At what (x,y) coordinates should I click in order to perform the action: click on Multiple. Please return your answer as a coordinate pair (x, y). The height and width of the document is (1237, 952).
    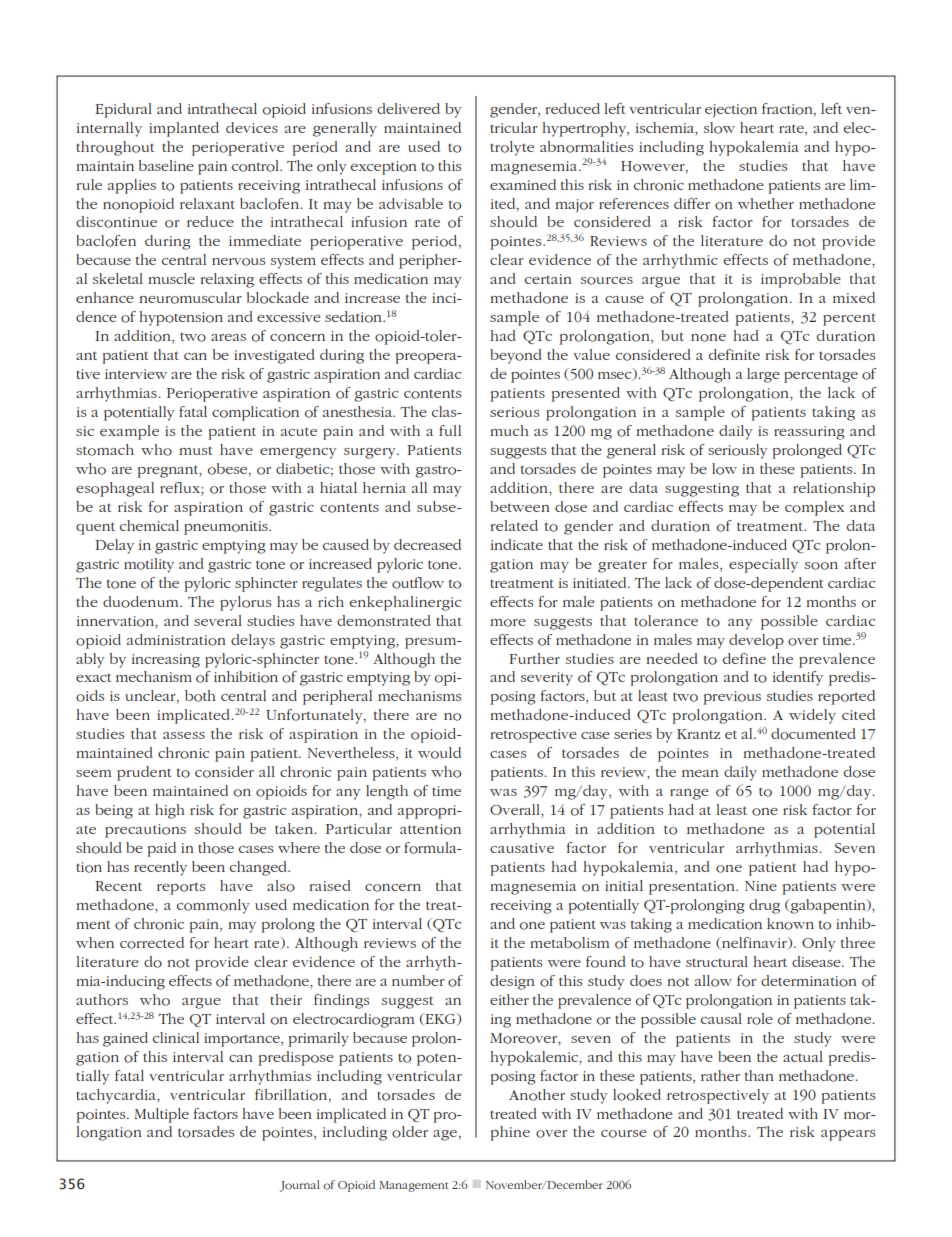
    Looking at the image, I should click on (161, 1115).
